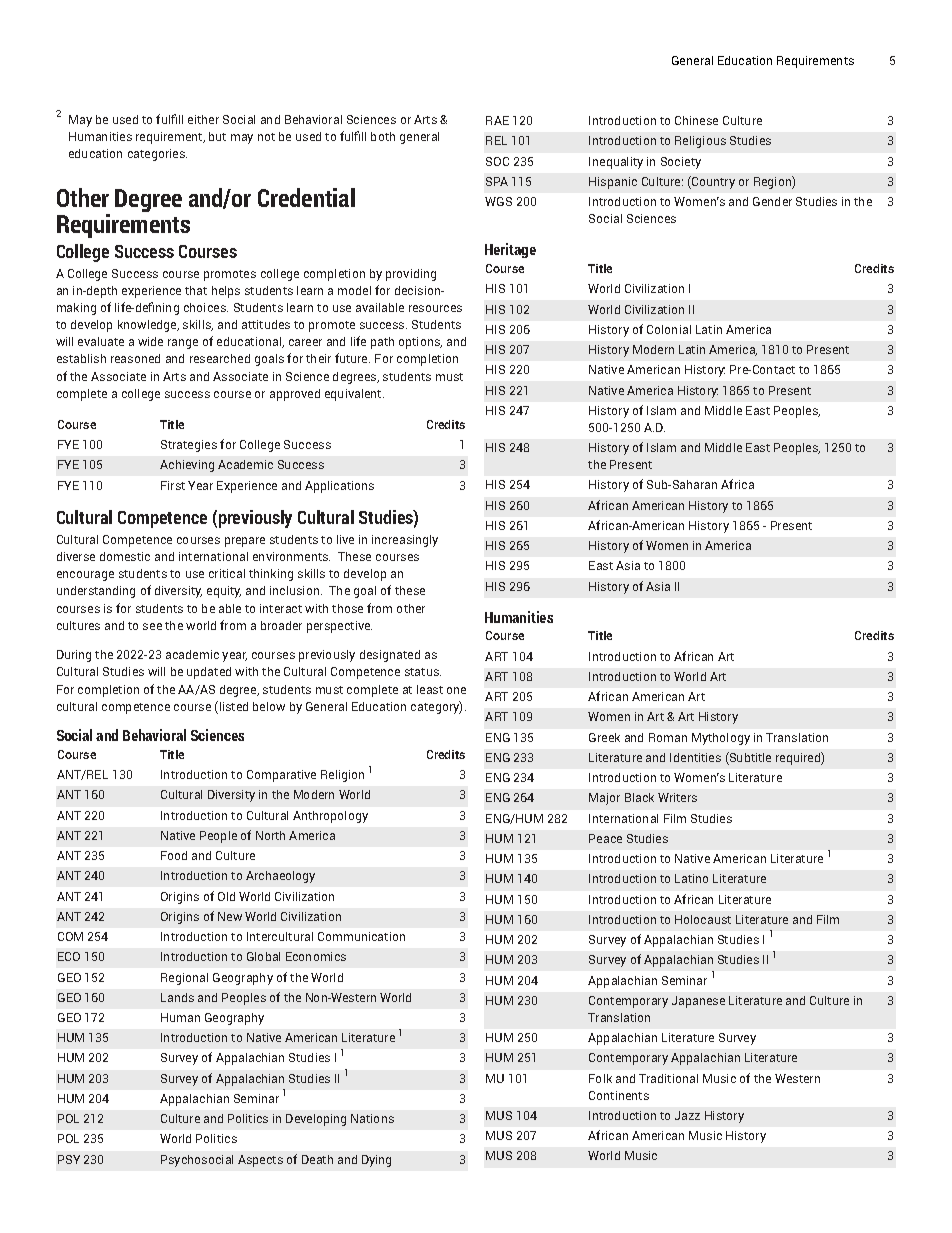 The width and height of the page is (952, 1233). Describe the element at coordinates (703, 919) in the page. I see `Holocaust` at that location.
